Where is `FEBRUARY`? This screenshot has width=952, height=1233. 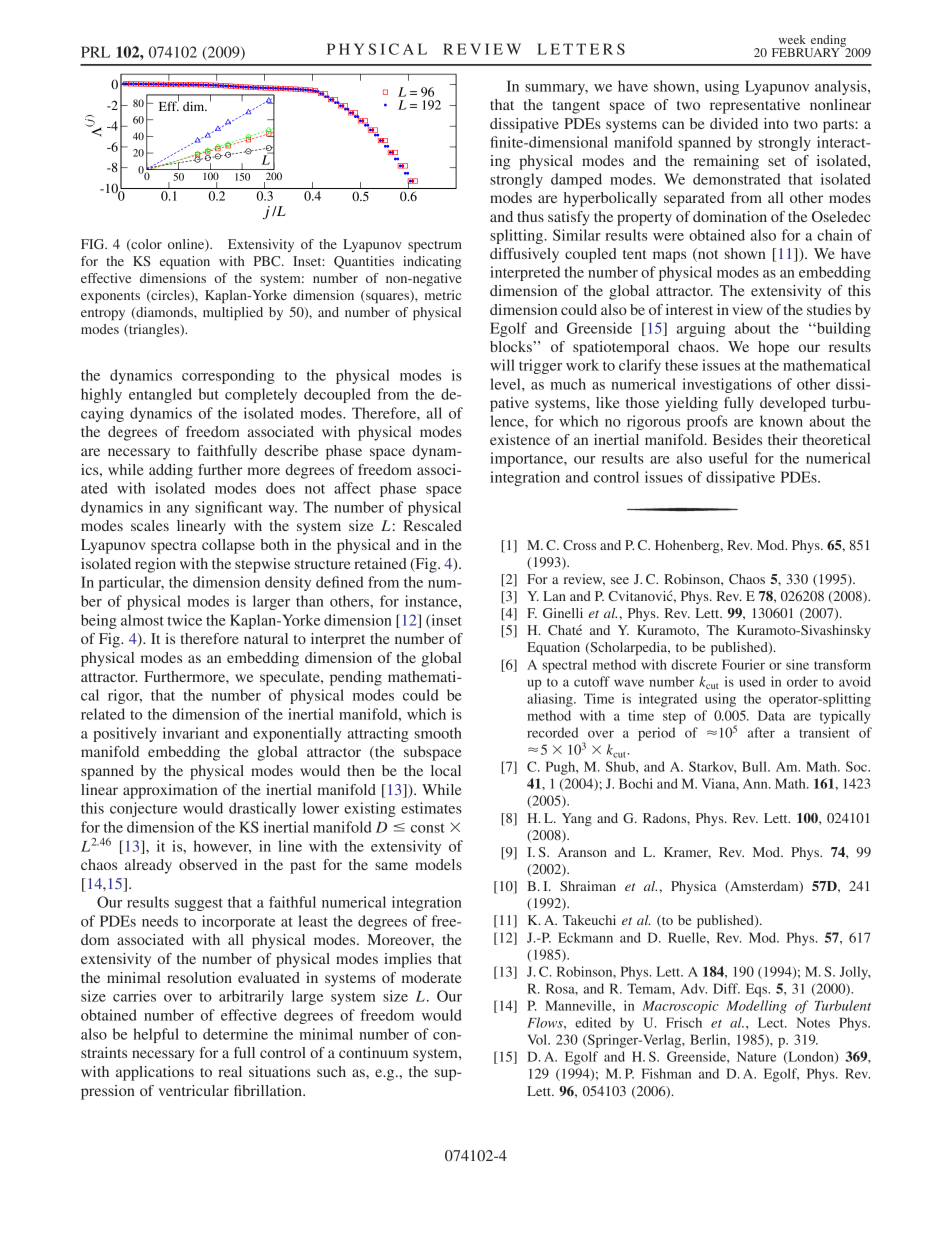
FEBRUARY is located at coordinates (807, 51).
